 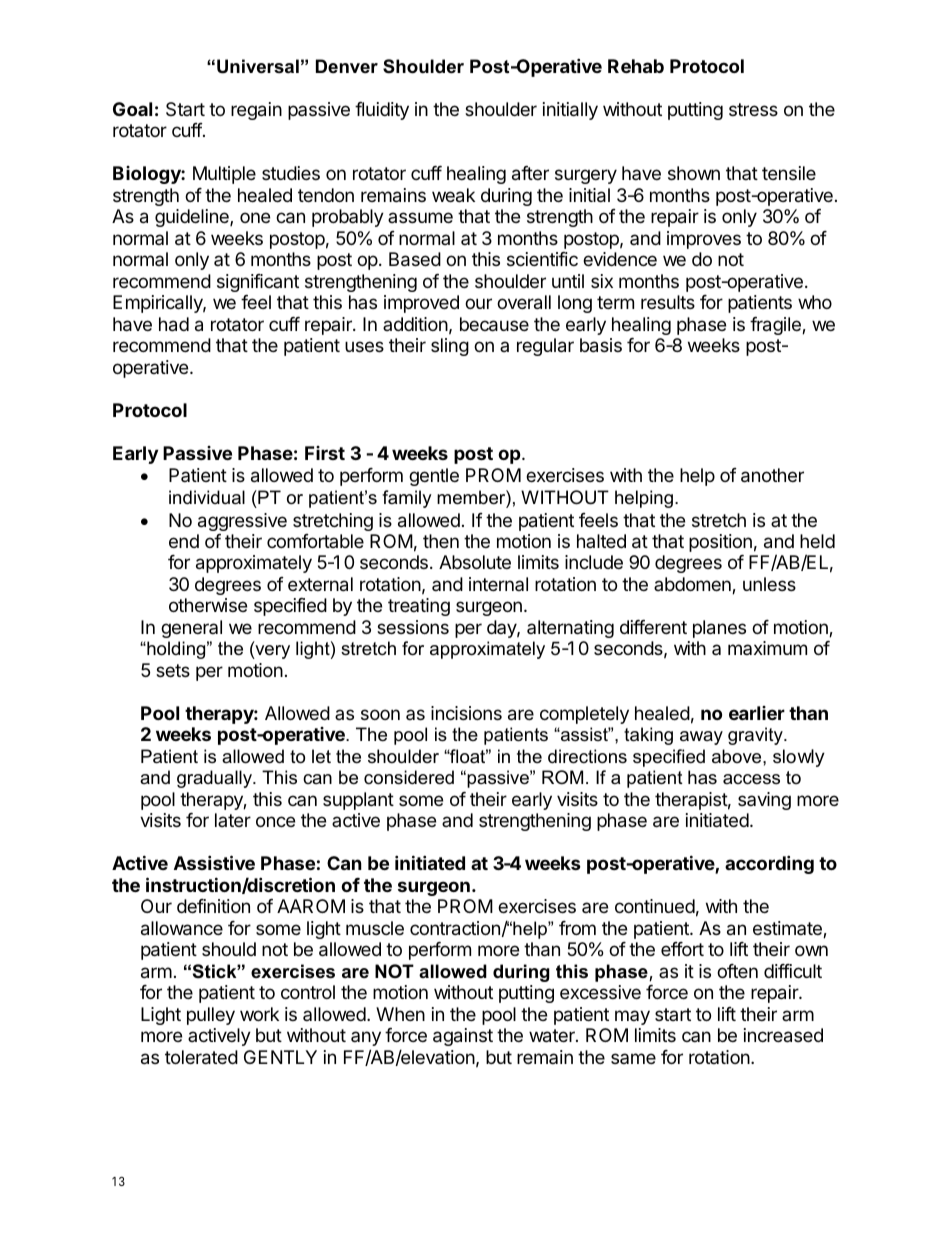 What do you see at coordinates (783, 1035) in the document?
I see `increased` at bounding box center [783, 1035].
